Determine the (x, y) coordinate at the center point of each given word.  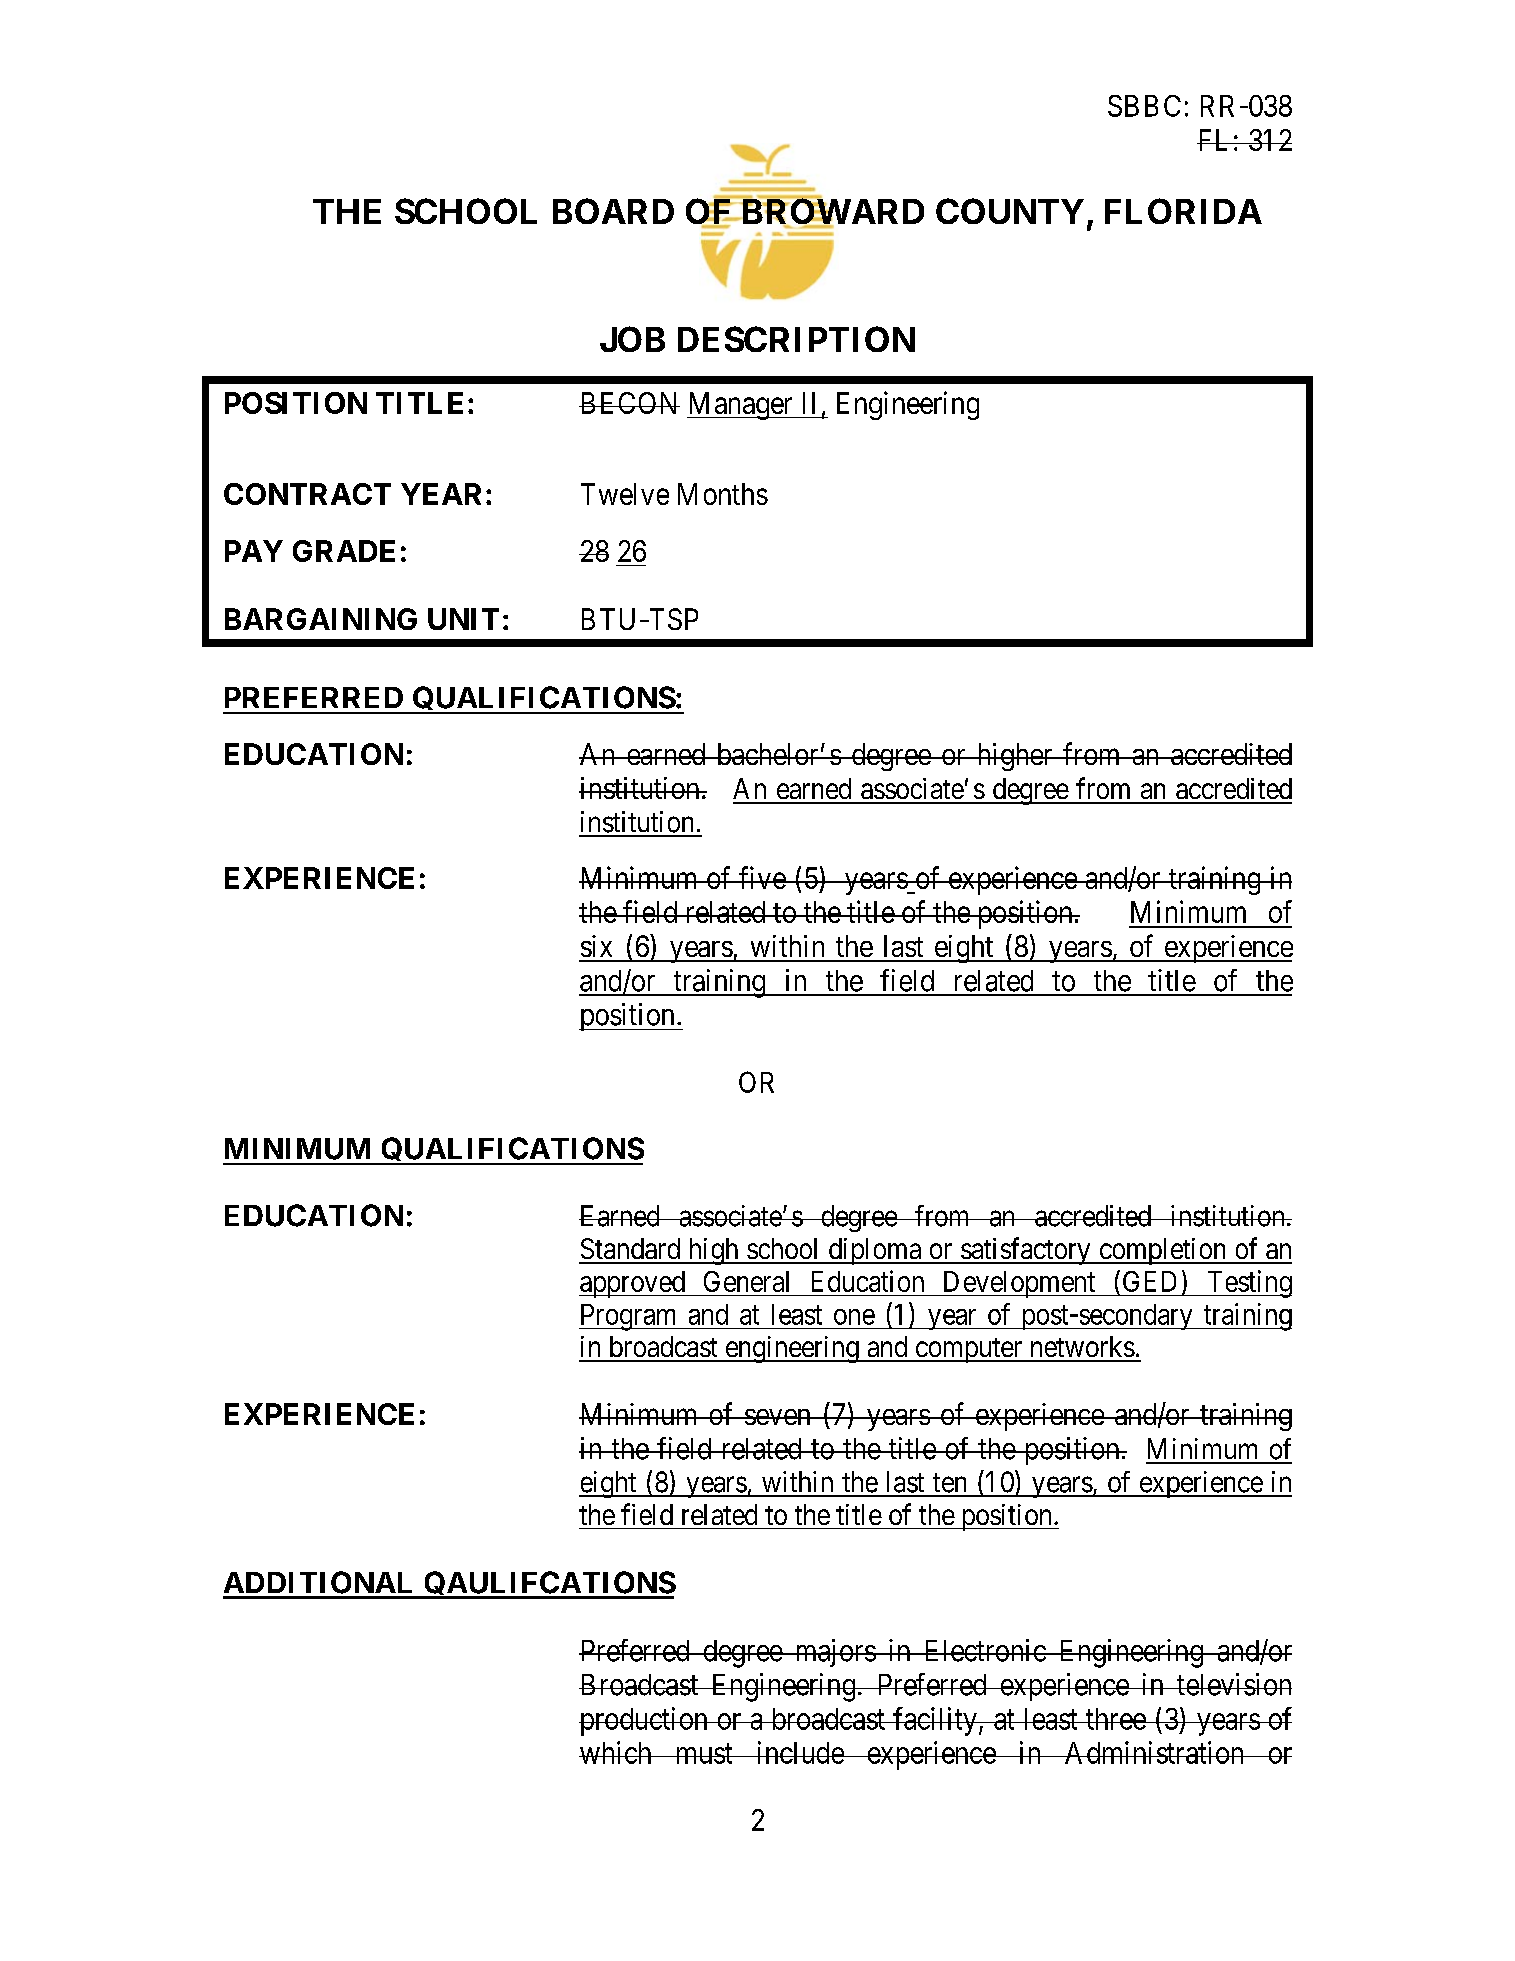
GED (1149, 1281)
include (799, 1752)
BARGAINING (321, 619)
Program (629, 1317)
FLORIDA (1183, 211)
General (746, 1281)
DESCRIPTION (796, 339)
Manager (741, 406)
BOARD (613, 211)
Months (723, 494)
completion (1163, 1251)
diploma (875, 1251)
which (616, 1752)
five (762, 877)
